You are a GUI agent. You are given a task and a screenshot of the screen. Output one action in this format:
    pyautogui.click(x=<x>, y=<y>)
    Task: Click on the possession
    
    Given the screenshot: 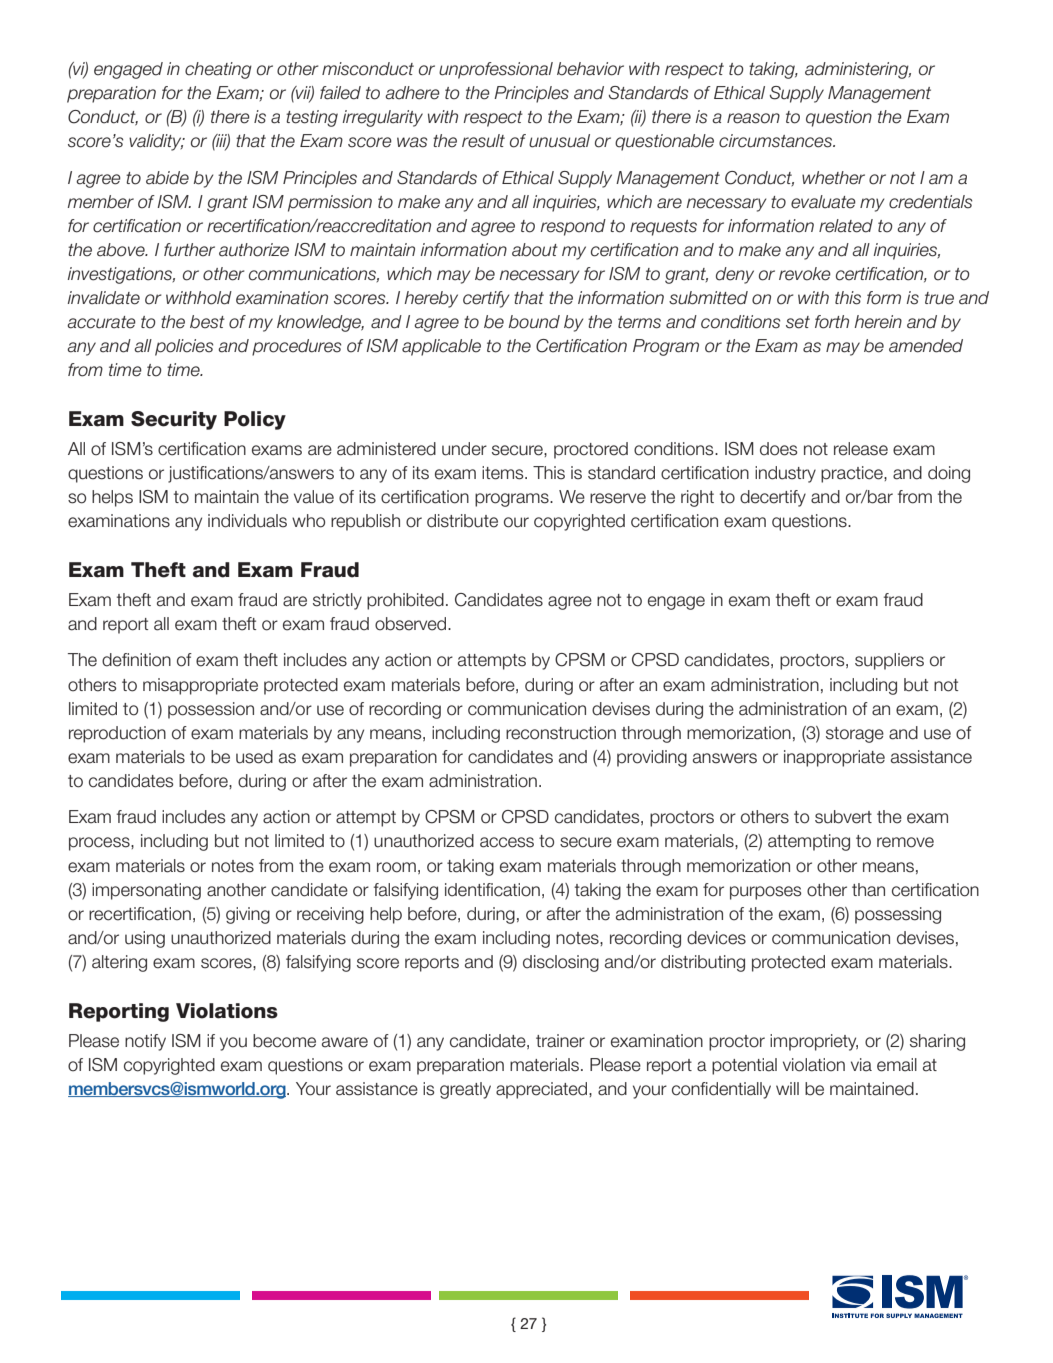 What is the action you would take?
    pyautogui.click(x=211, y=710)
